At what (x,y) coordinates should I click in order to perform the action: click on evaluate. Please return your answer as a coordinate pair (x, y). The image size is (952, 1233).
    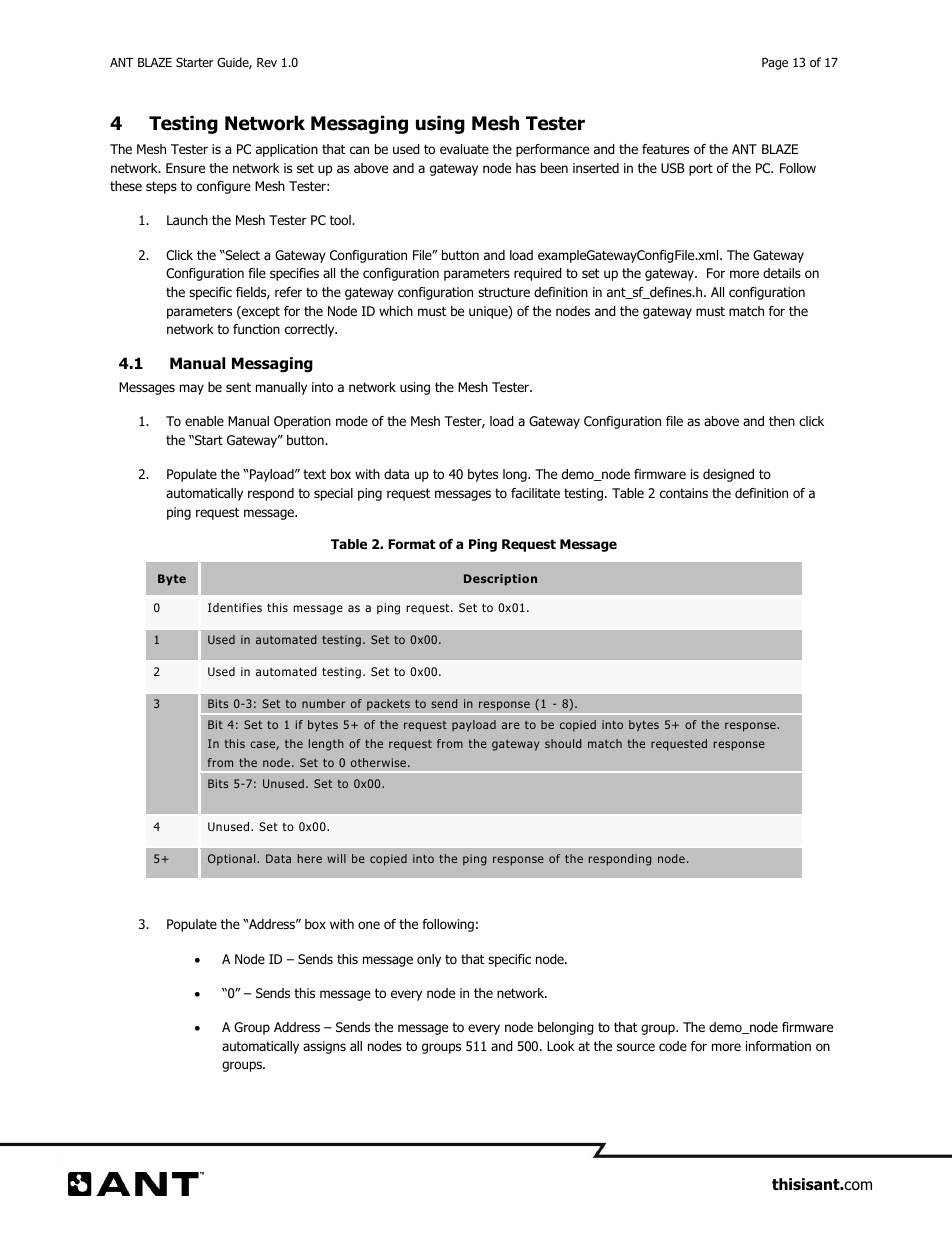
    Looking at the image, I should click on (464, 149).
